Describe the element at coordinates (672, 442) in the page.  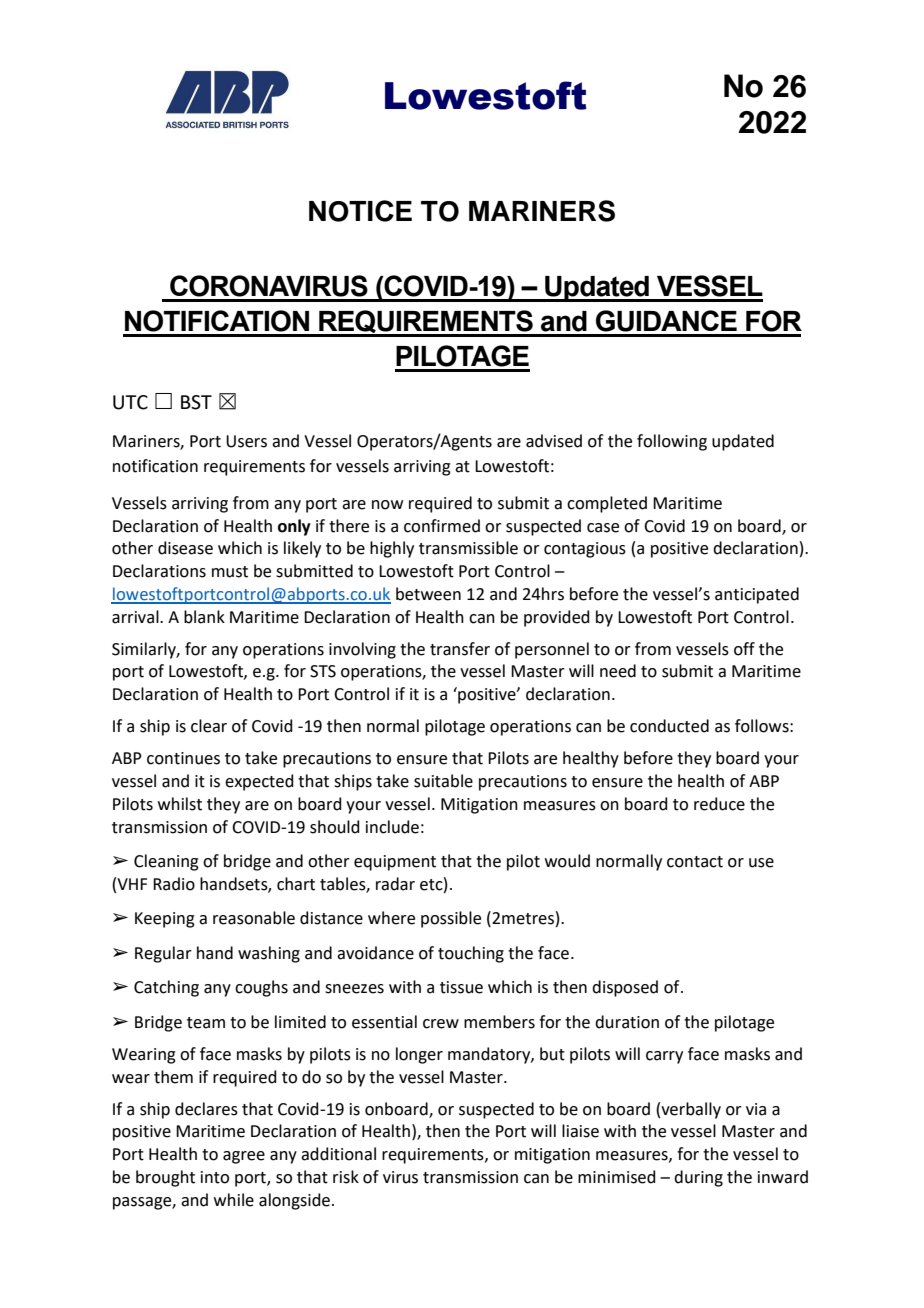
I see `following` at that location.
